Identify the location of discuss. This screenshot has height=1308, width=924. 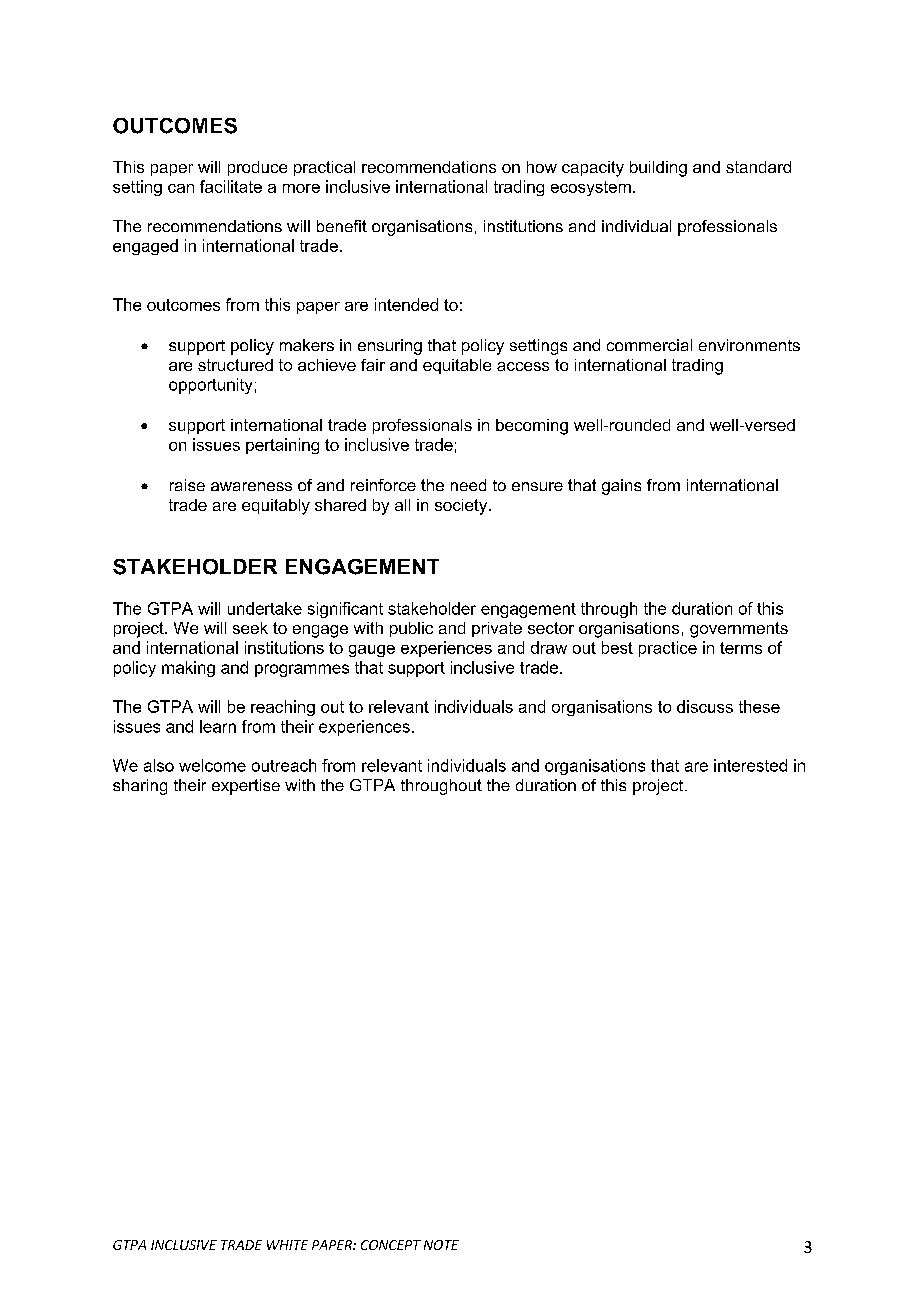
(705, 706).
